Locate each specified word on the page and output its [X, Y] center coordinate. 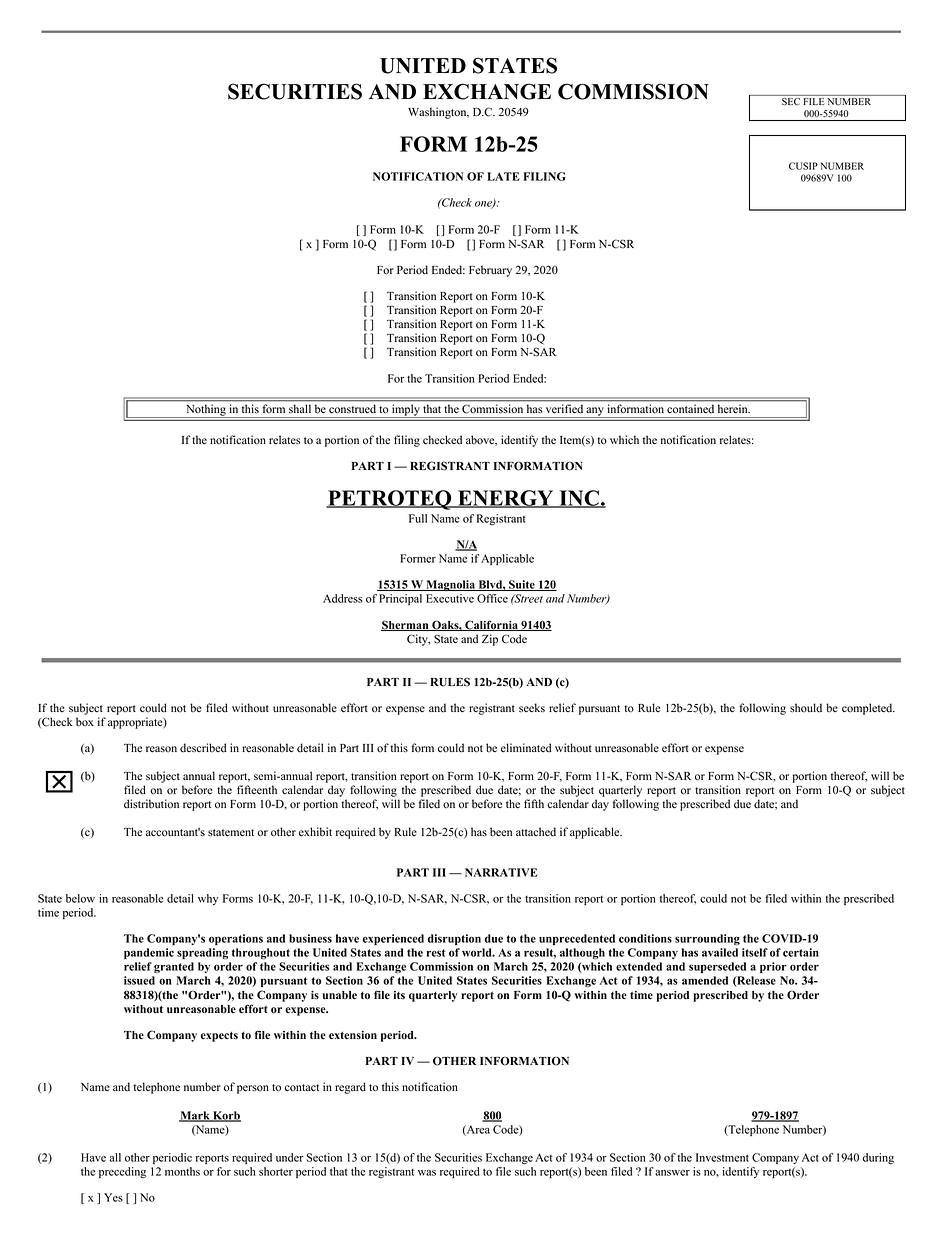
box [85, 722]
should [806, 708]
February [490, 271]
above [481, 440]
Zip [490, 640]
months [182, 1171]
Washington [438, 113]
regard [350, 1088]
